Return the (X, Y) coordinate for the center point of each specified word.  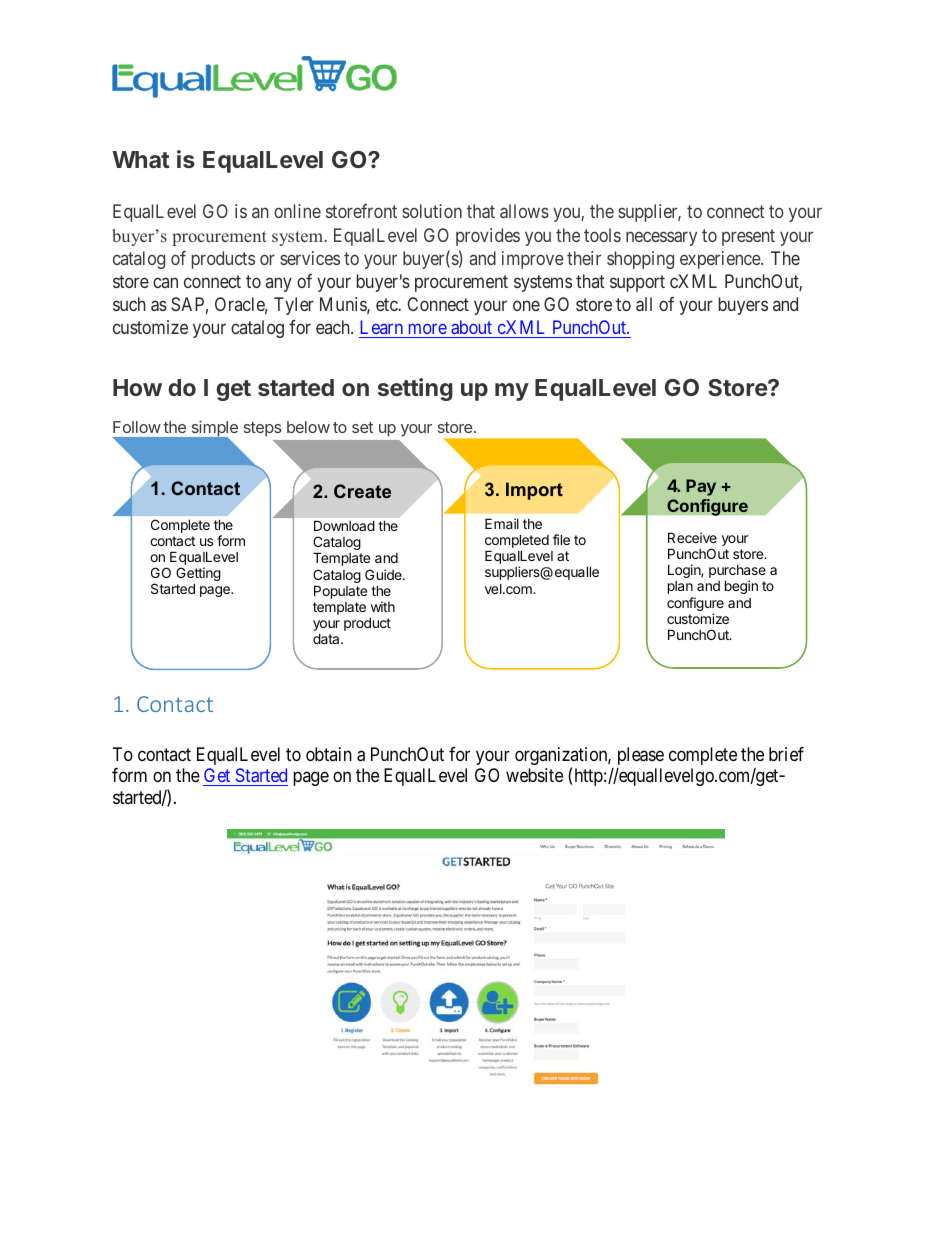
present (748, 237)
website (534, 775)
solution (432, 211)
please (641, 756)
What (141, 159)
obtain (329, 754)
